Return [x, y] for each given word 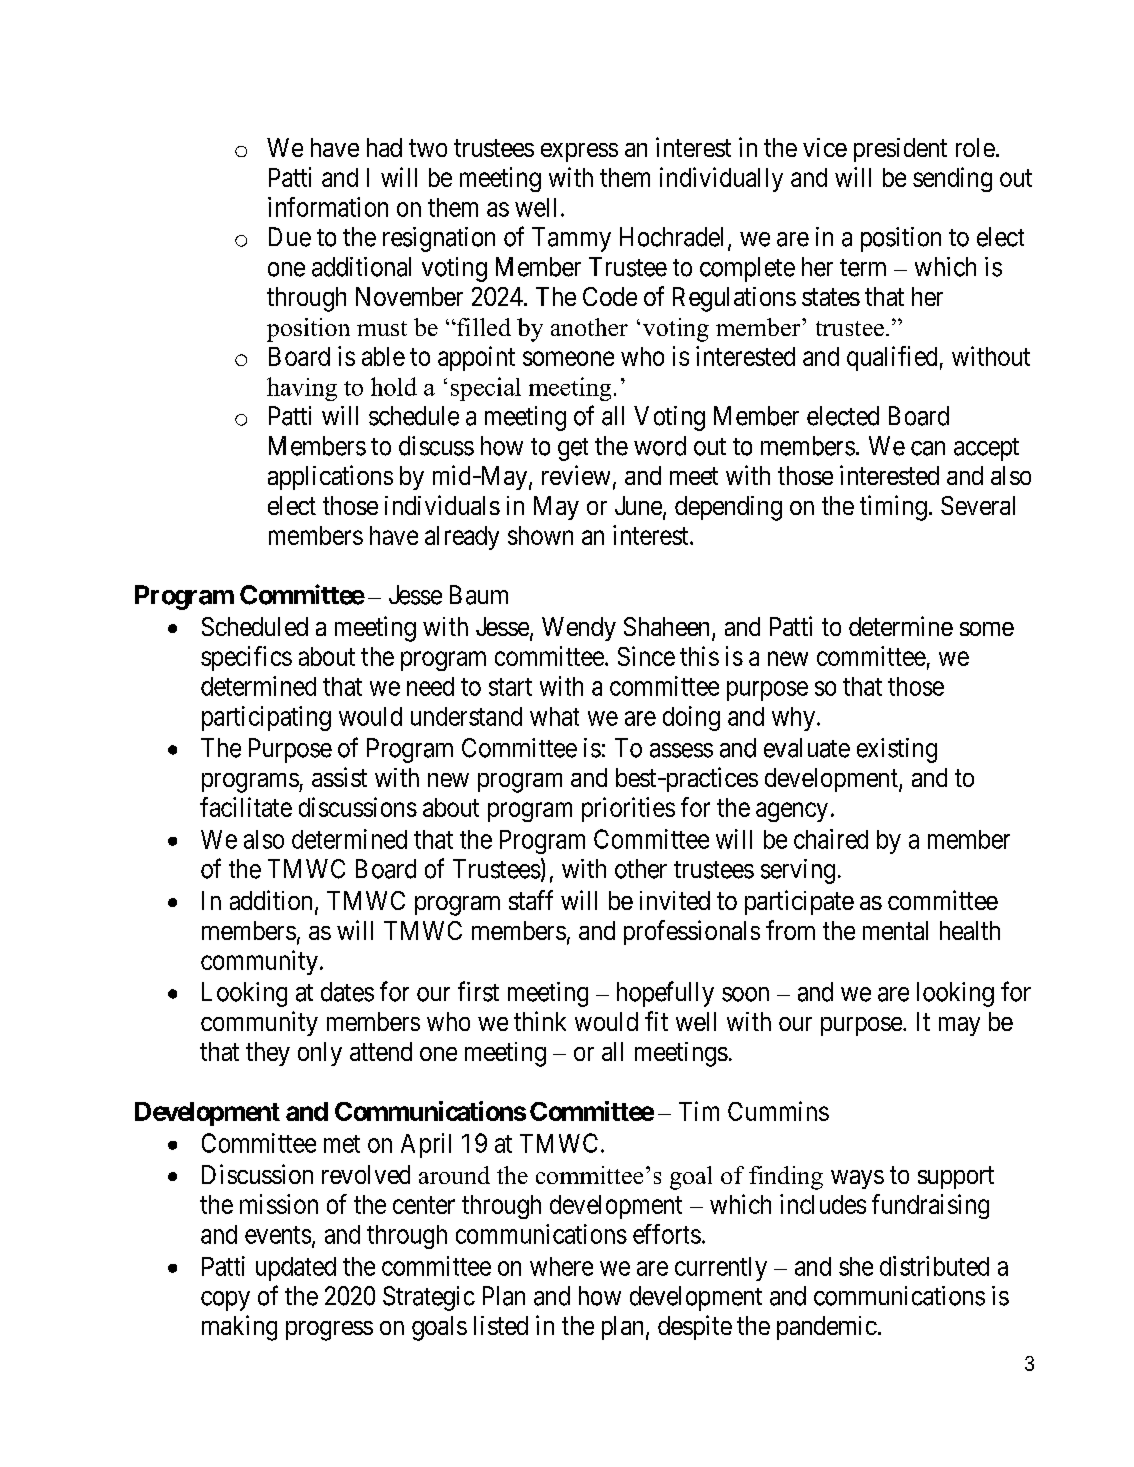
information [328, 207]
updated [296, 1269]
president [900, 150]
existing [897, 750]
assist [339, 777]
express [579, 152]
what [554, 716]
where [561, 1266]
